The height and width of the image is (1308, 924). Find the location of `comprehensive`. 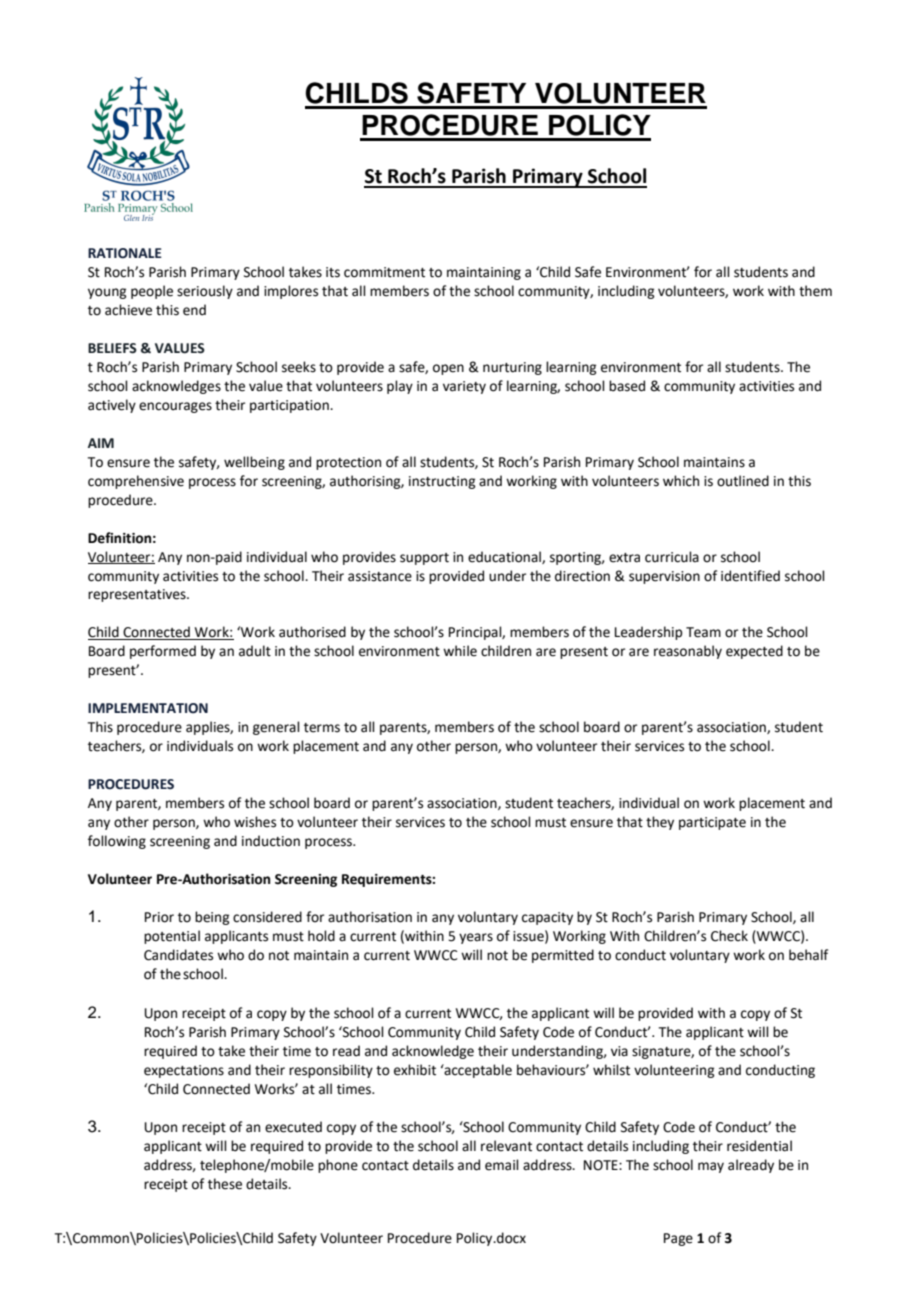

comprehensive is located at coordinates (136, 482).
